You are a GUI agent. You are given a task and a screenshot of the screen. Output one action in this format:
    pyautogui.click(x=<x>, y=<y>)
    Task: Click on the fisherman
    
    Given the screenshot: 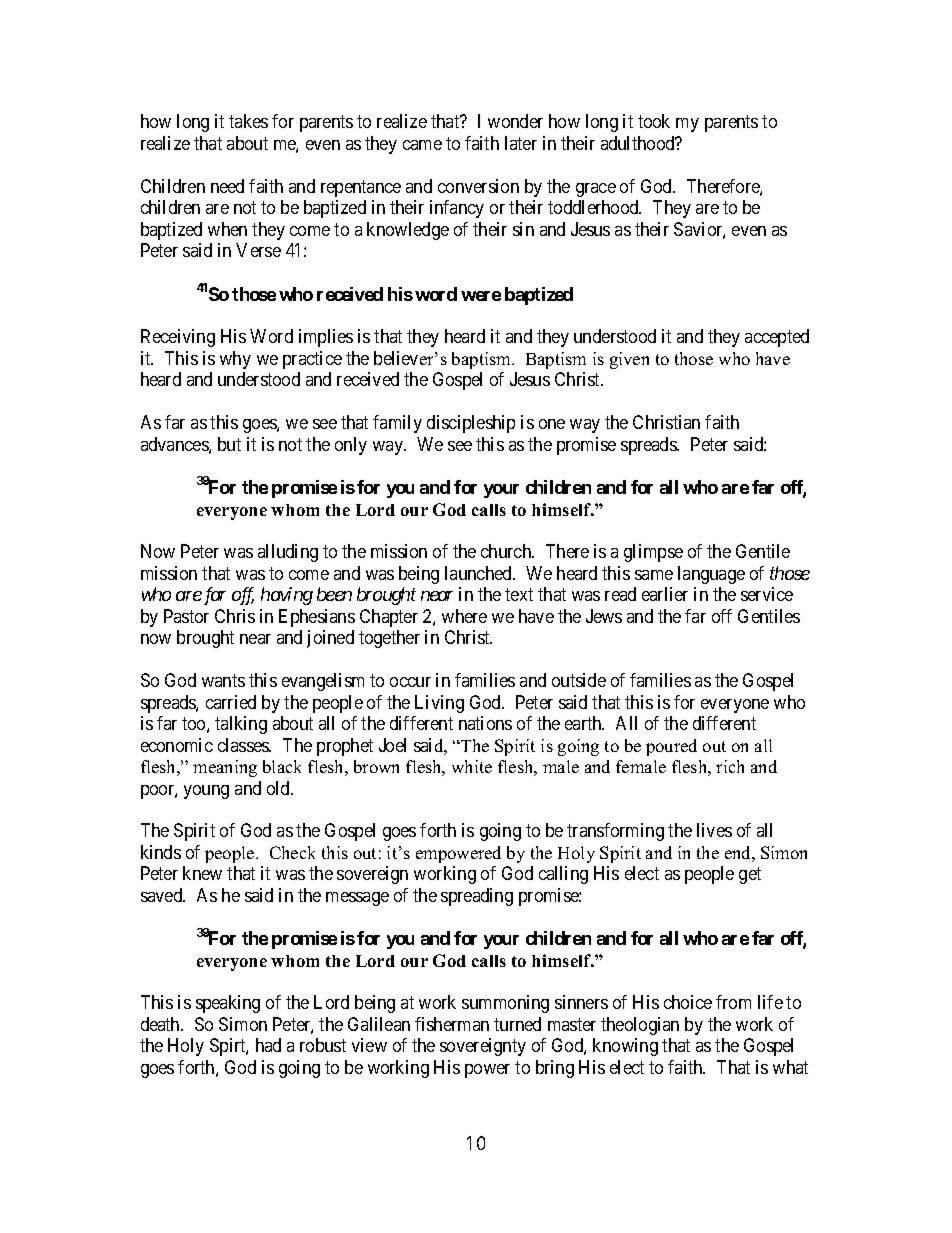 What is the action you would take?
    pyautogui.click(x=452, y=1024)
